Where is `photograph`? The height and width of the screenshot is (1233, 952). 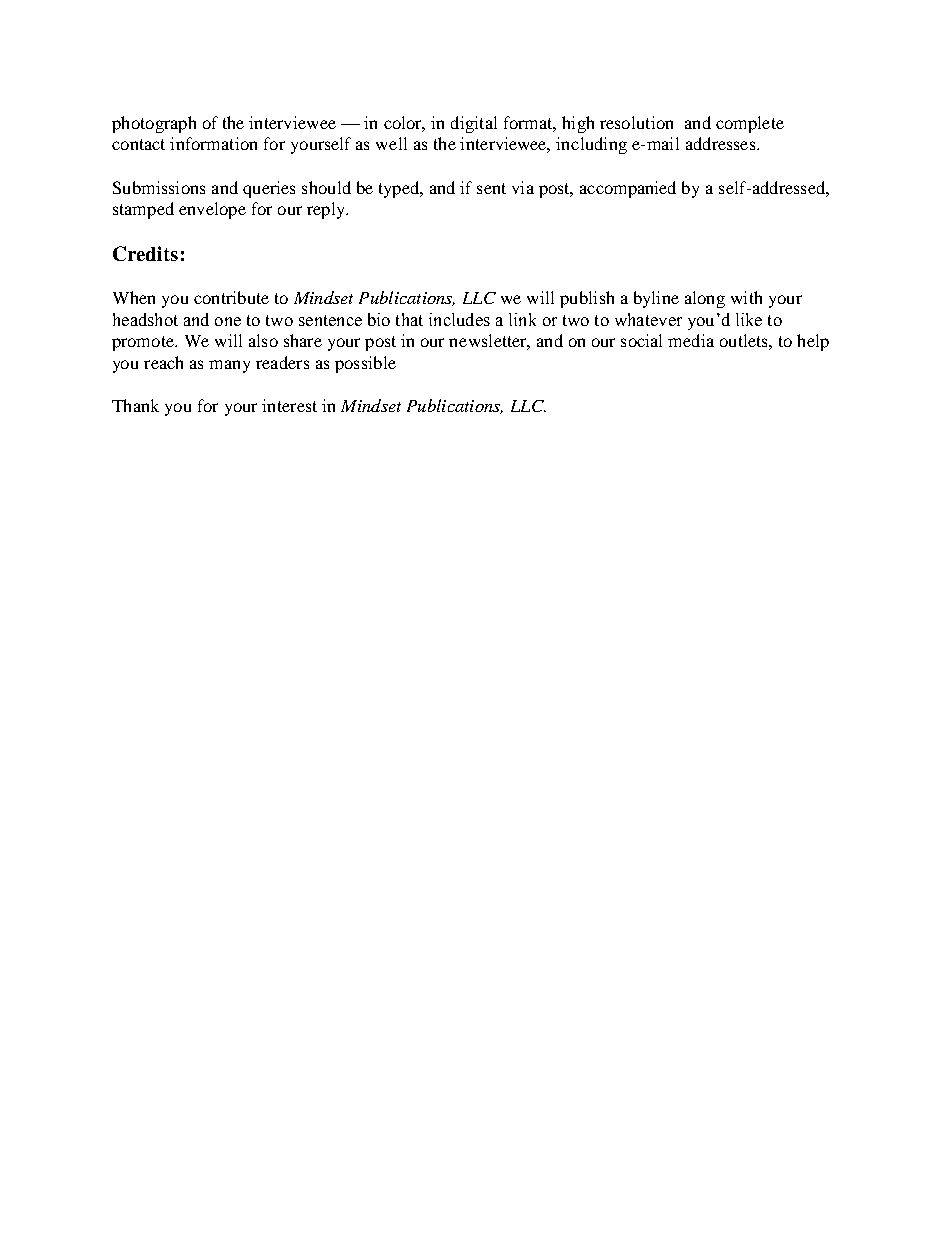
photograph is located at coordinates (154, 124).
